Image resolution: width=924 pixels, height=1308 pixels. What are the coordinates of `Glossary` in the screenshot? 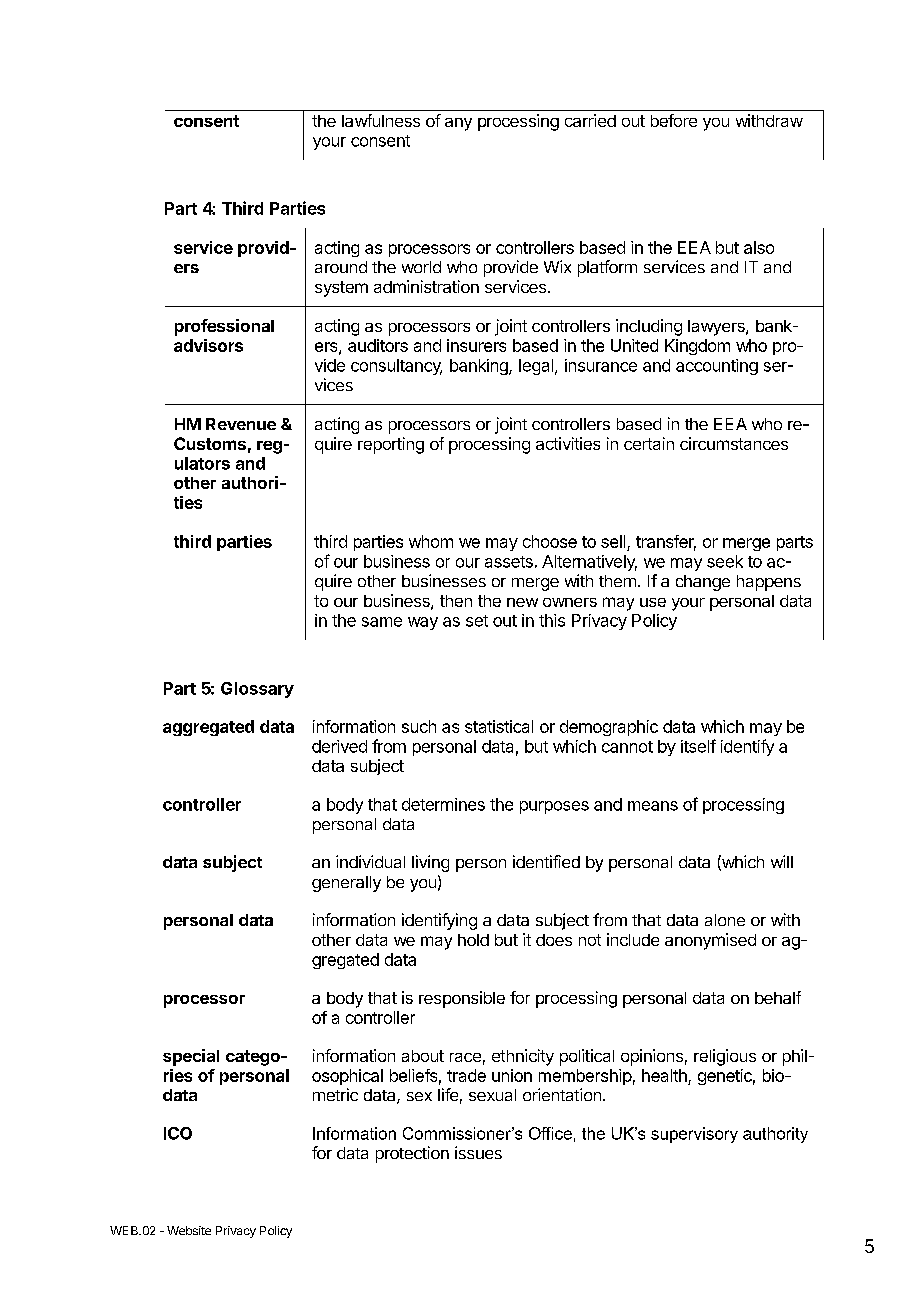 It's located at (257, 690).
